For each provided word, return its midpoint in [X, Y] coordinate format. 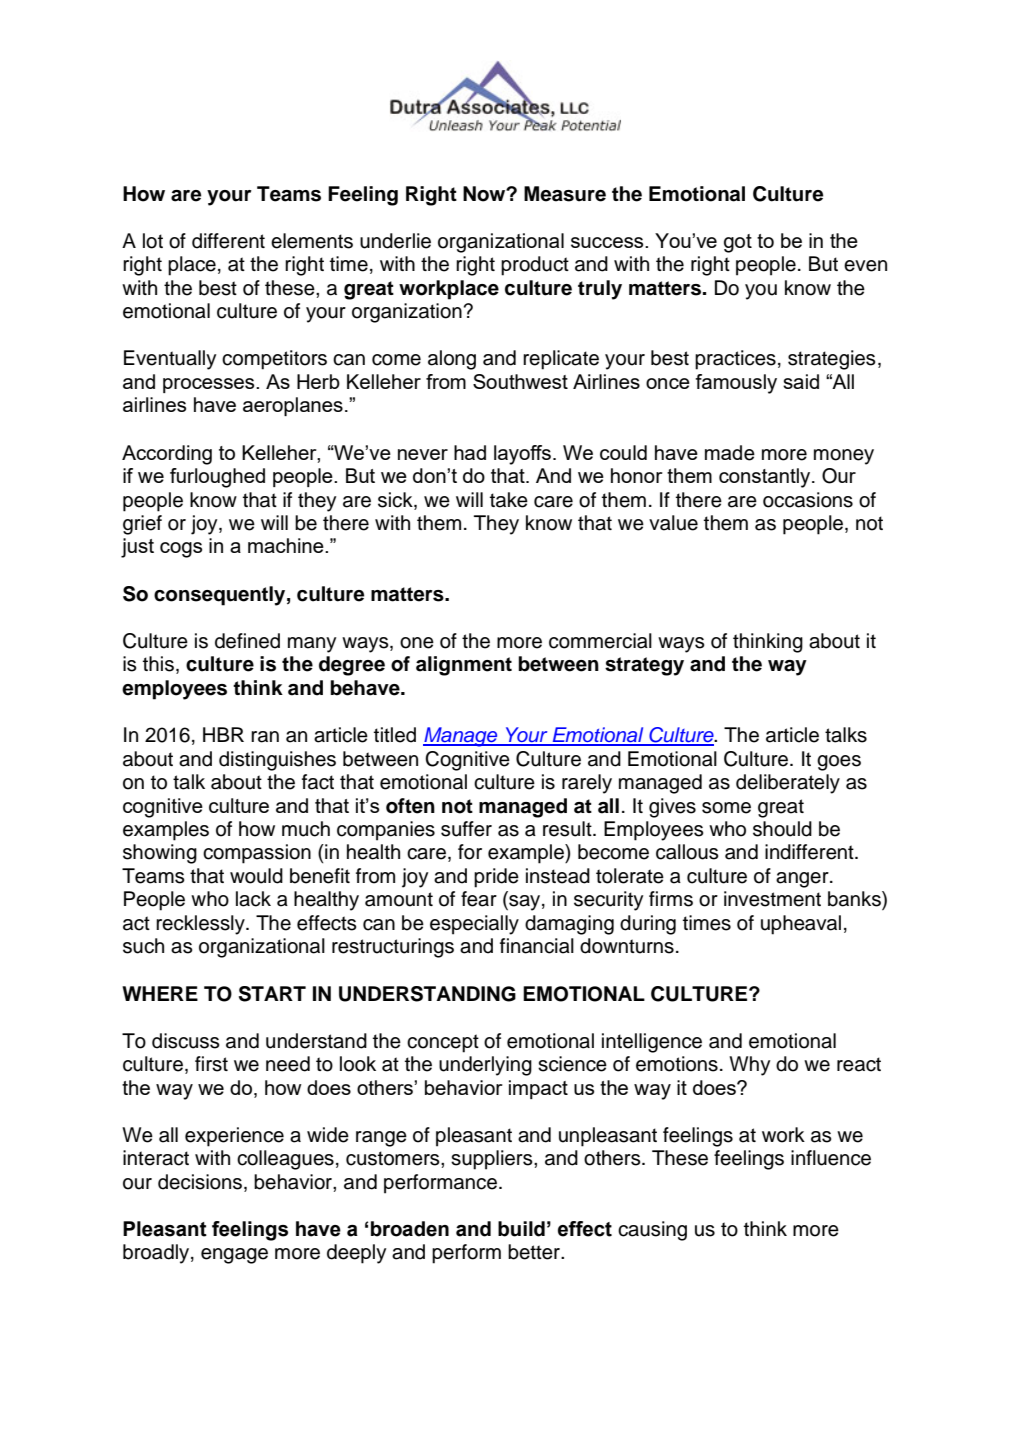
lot [153, 241]
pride [496, 878]
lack [253, 899]
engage [234, 1256]
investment [772, 899]
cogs [181, 550]
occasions [808, 500]
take [509, 500]
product [535, 266]
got [738, 243]
